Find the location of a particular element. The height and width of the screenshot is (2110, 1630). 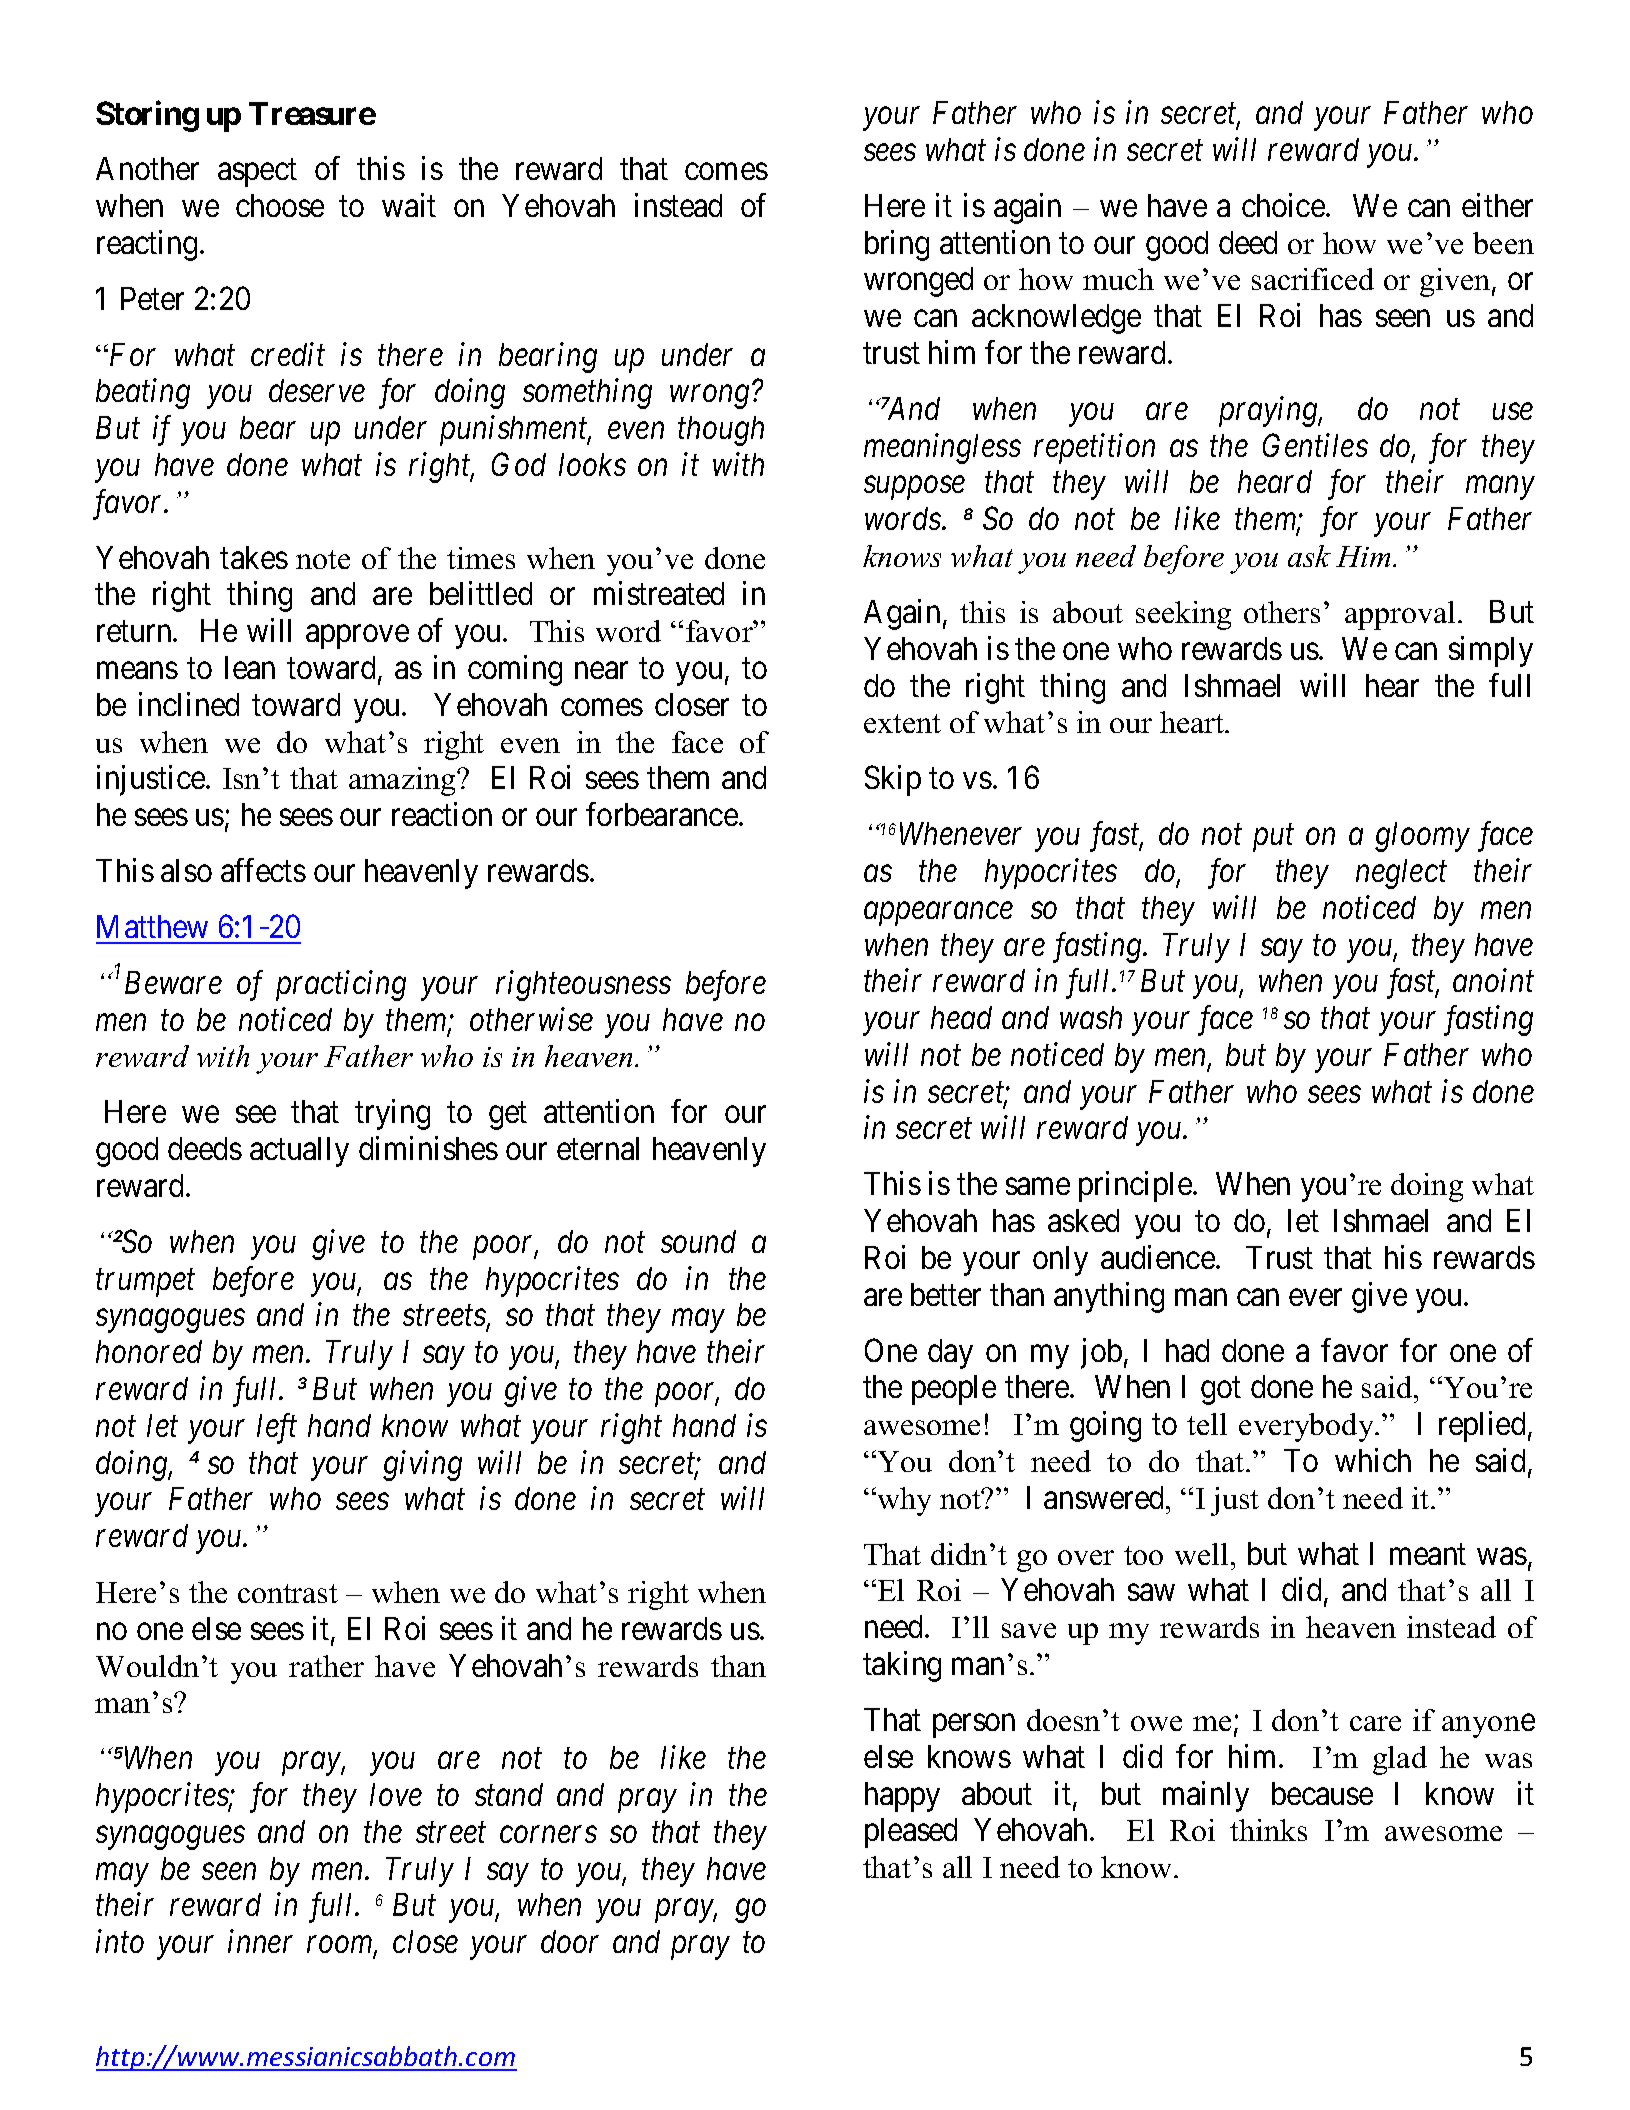

choose is located at coordinates (280, 205).
